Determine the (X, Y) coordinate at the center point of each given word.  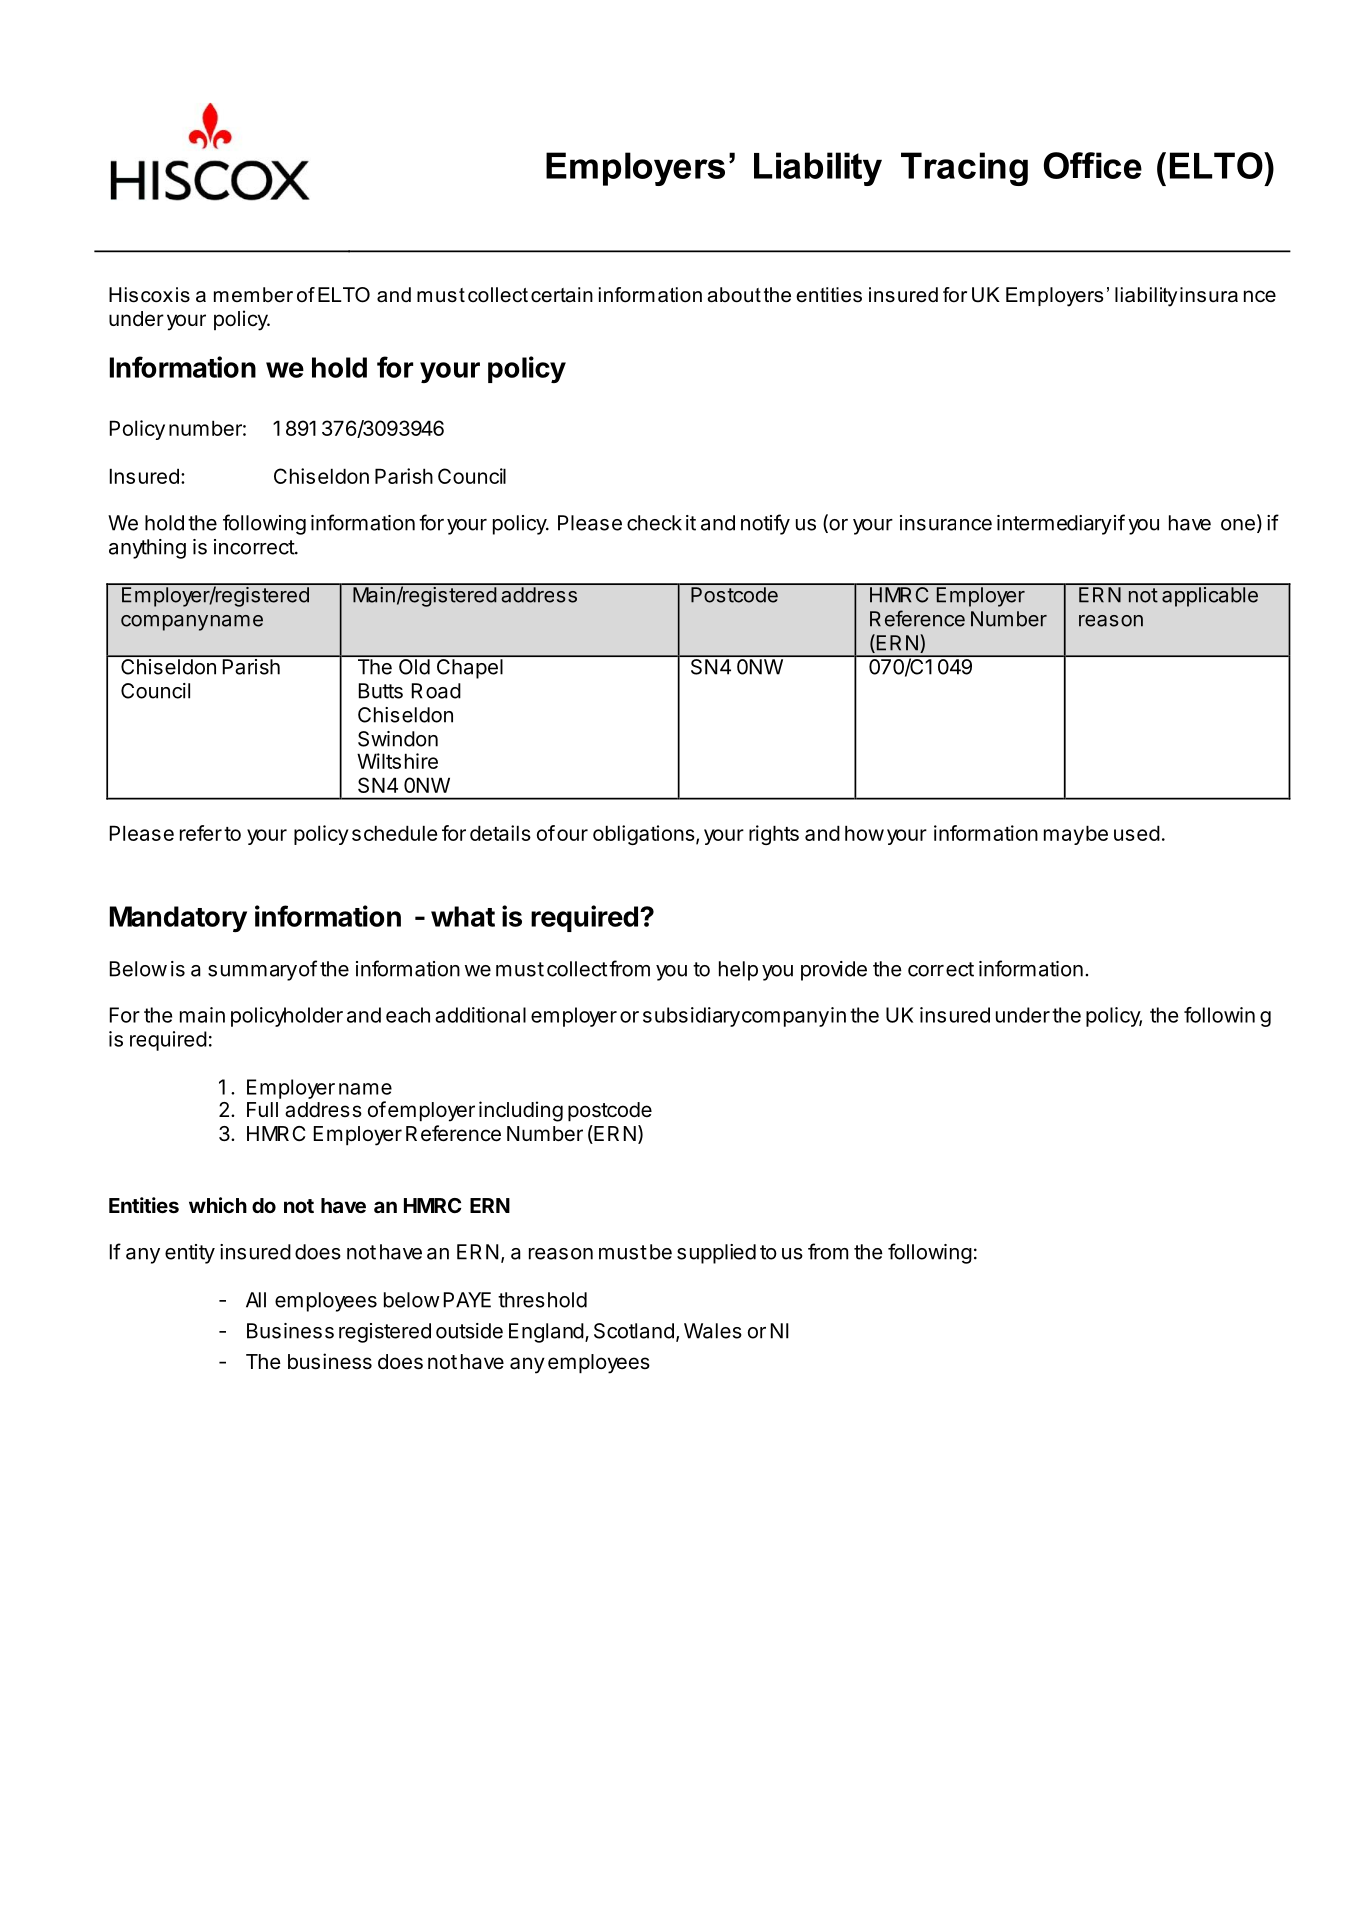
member (253, 295)
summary (252, 973)
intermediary (1054, 525)
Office (1093, 165)
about (734, 295)
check (654, 523)
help (738, 971)
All (256, 1300)
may (1064, 837)
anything (147, 549)
